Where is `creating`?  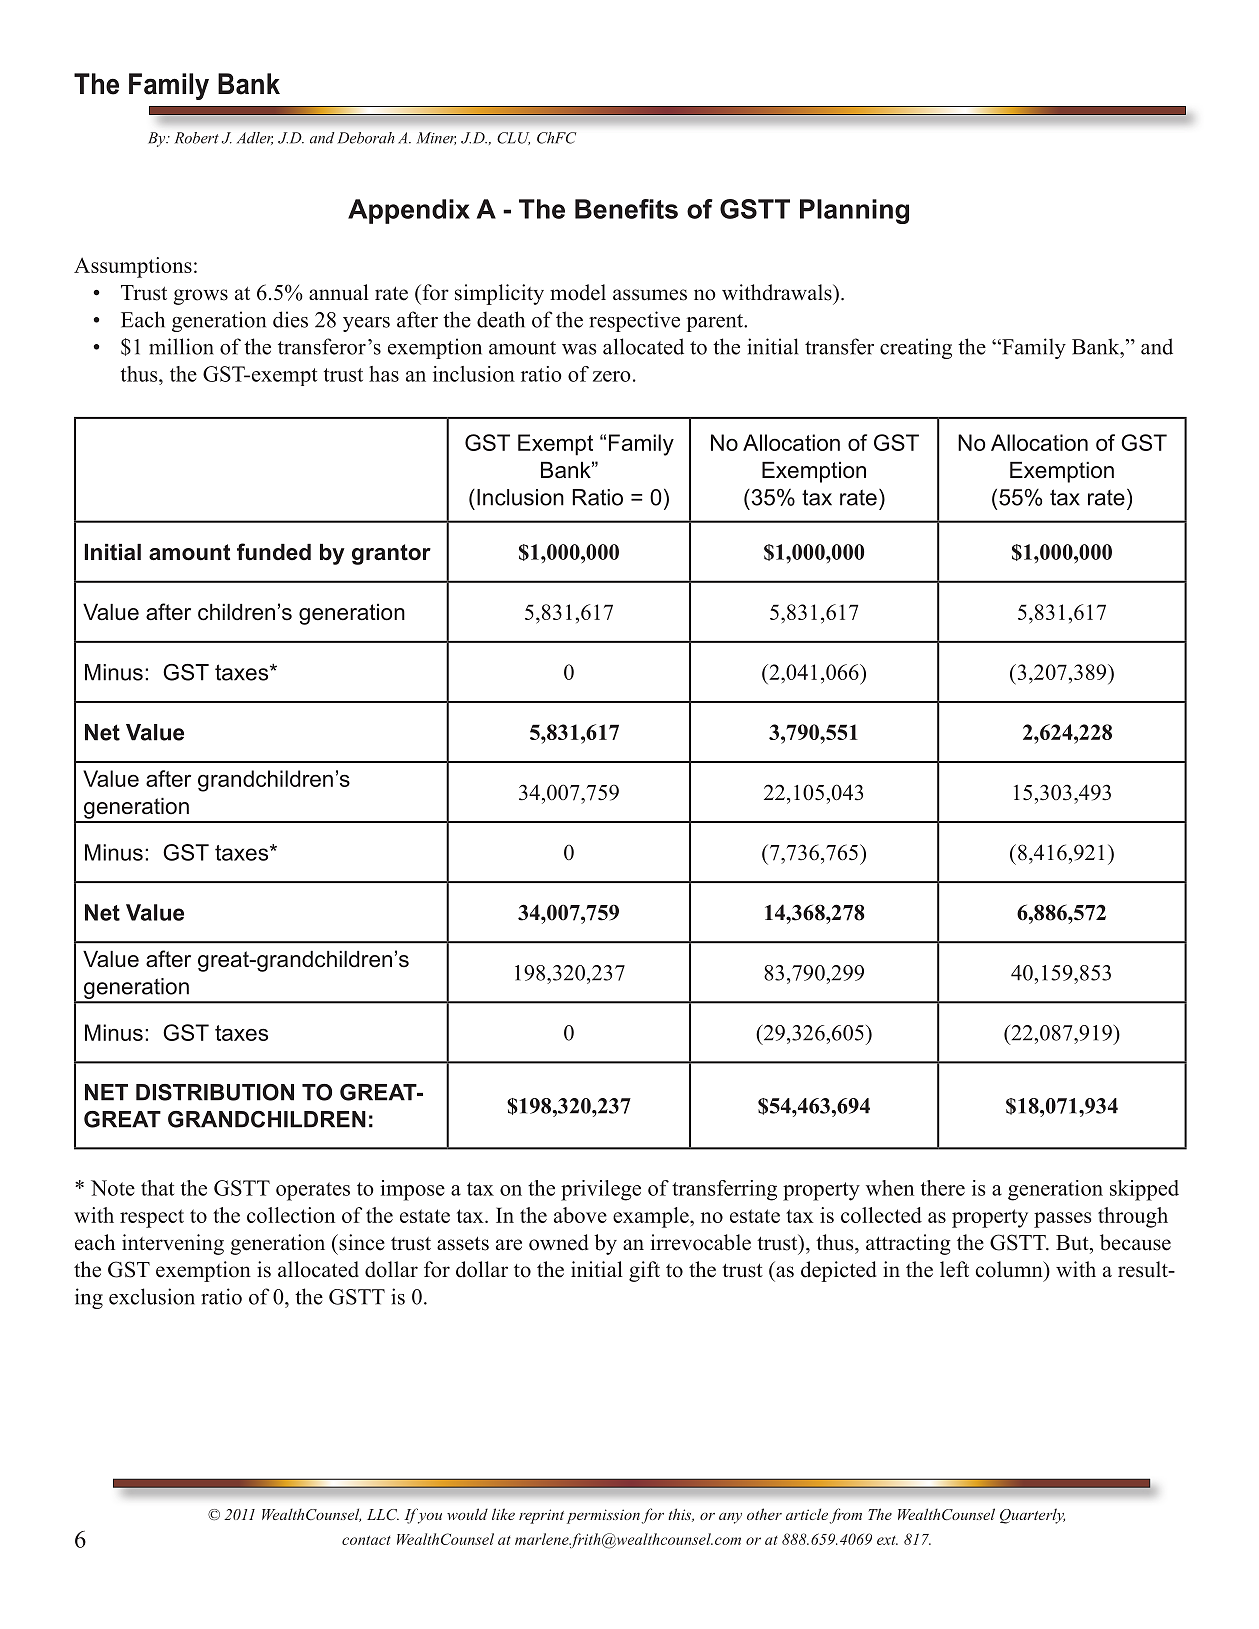
creating is located at coordinates (916, 348).
